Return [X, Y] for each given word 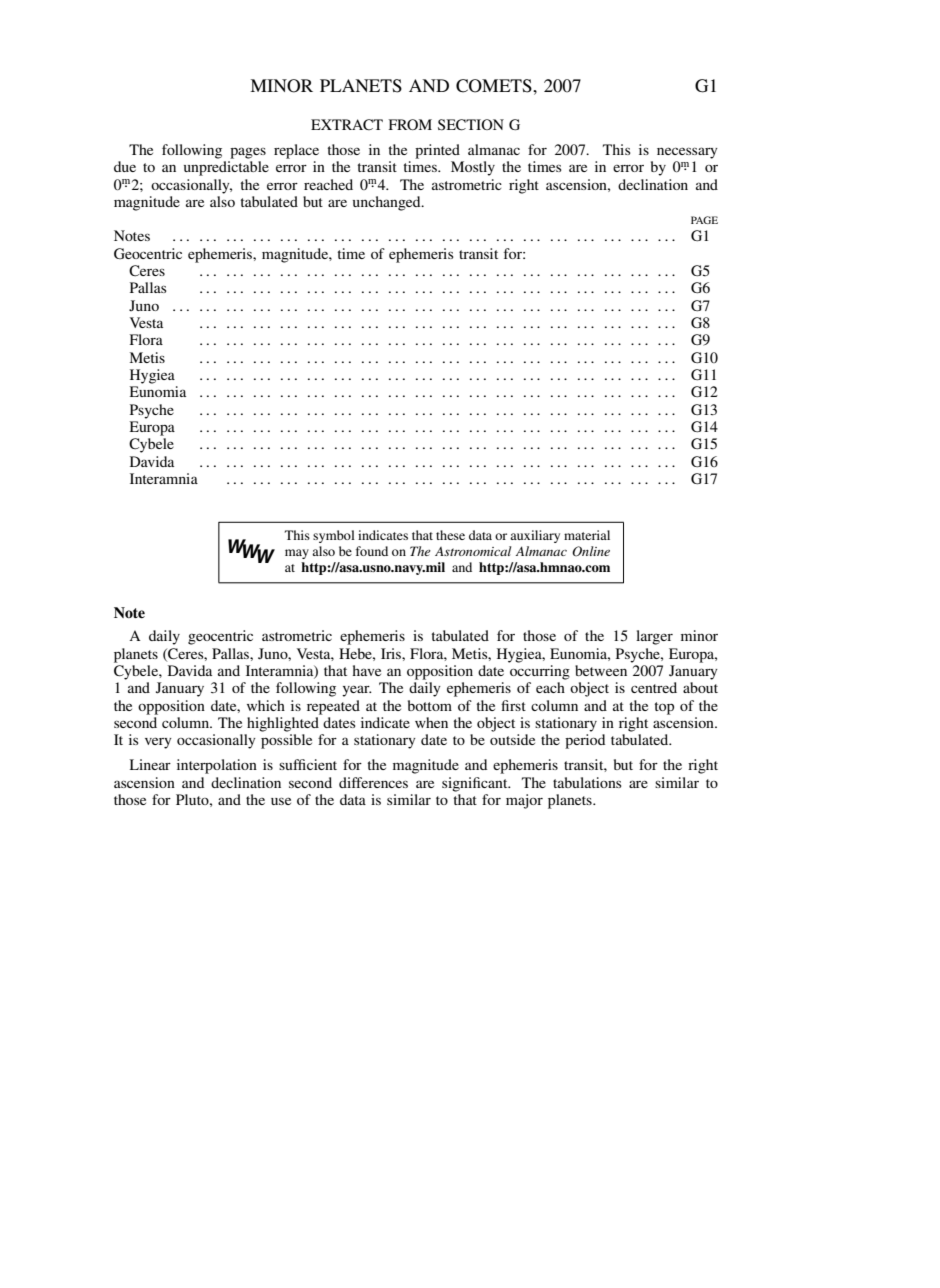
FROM [410, 124]
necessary [687, 153]
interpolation [217, 766]
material [587, 535]
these [450, 535]
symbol [334, 536]
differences [373, 782]
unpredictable [226, 168]
